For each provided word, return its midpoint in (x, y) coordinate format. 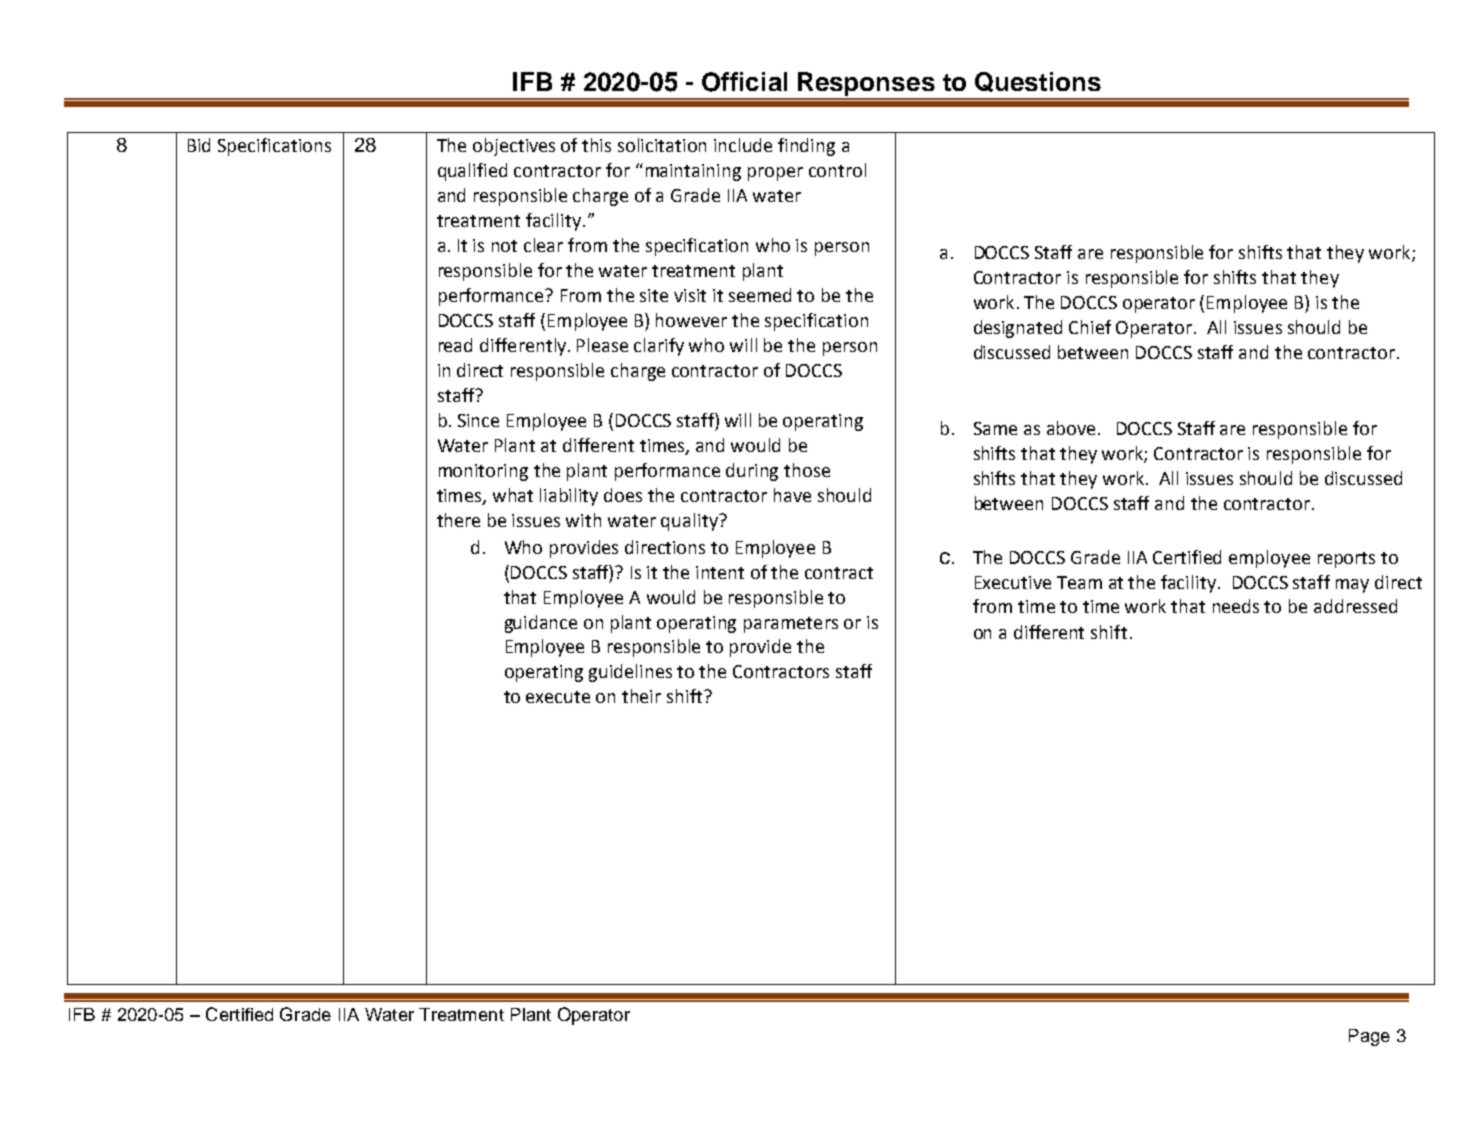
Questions (1038, 82)
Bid (199, 145)
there (458, 520)
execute (558, 697)
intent (720, 572)
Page (1369, 1037)
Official (744, 82)
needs (1236, 606)
